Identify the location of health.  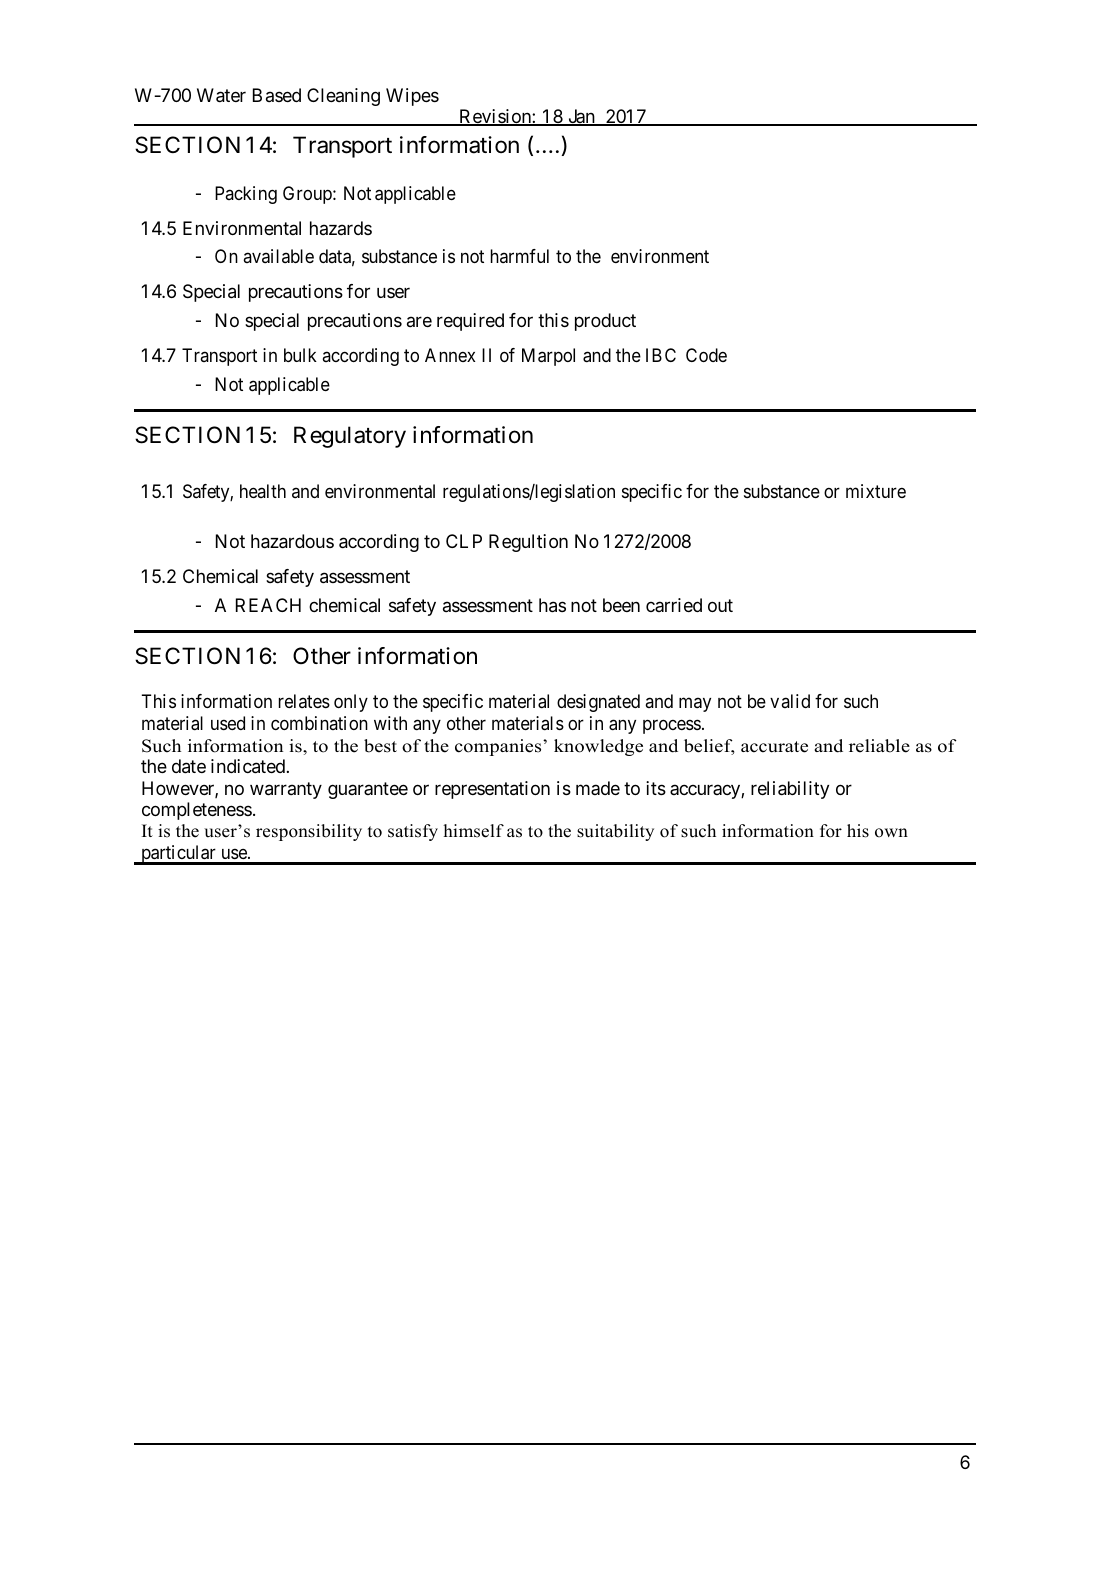
(263, 491).
